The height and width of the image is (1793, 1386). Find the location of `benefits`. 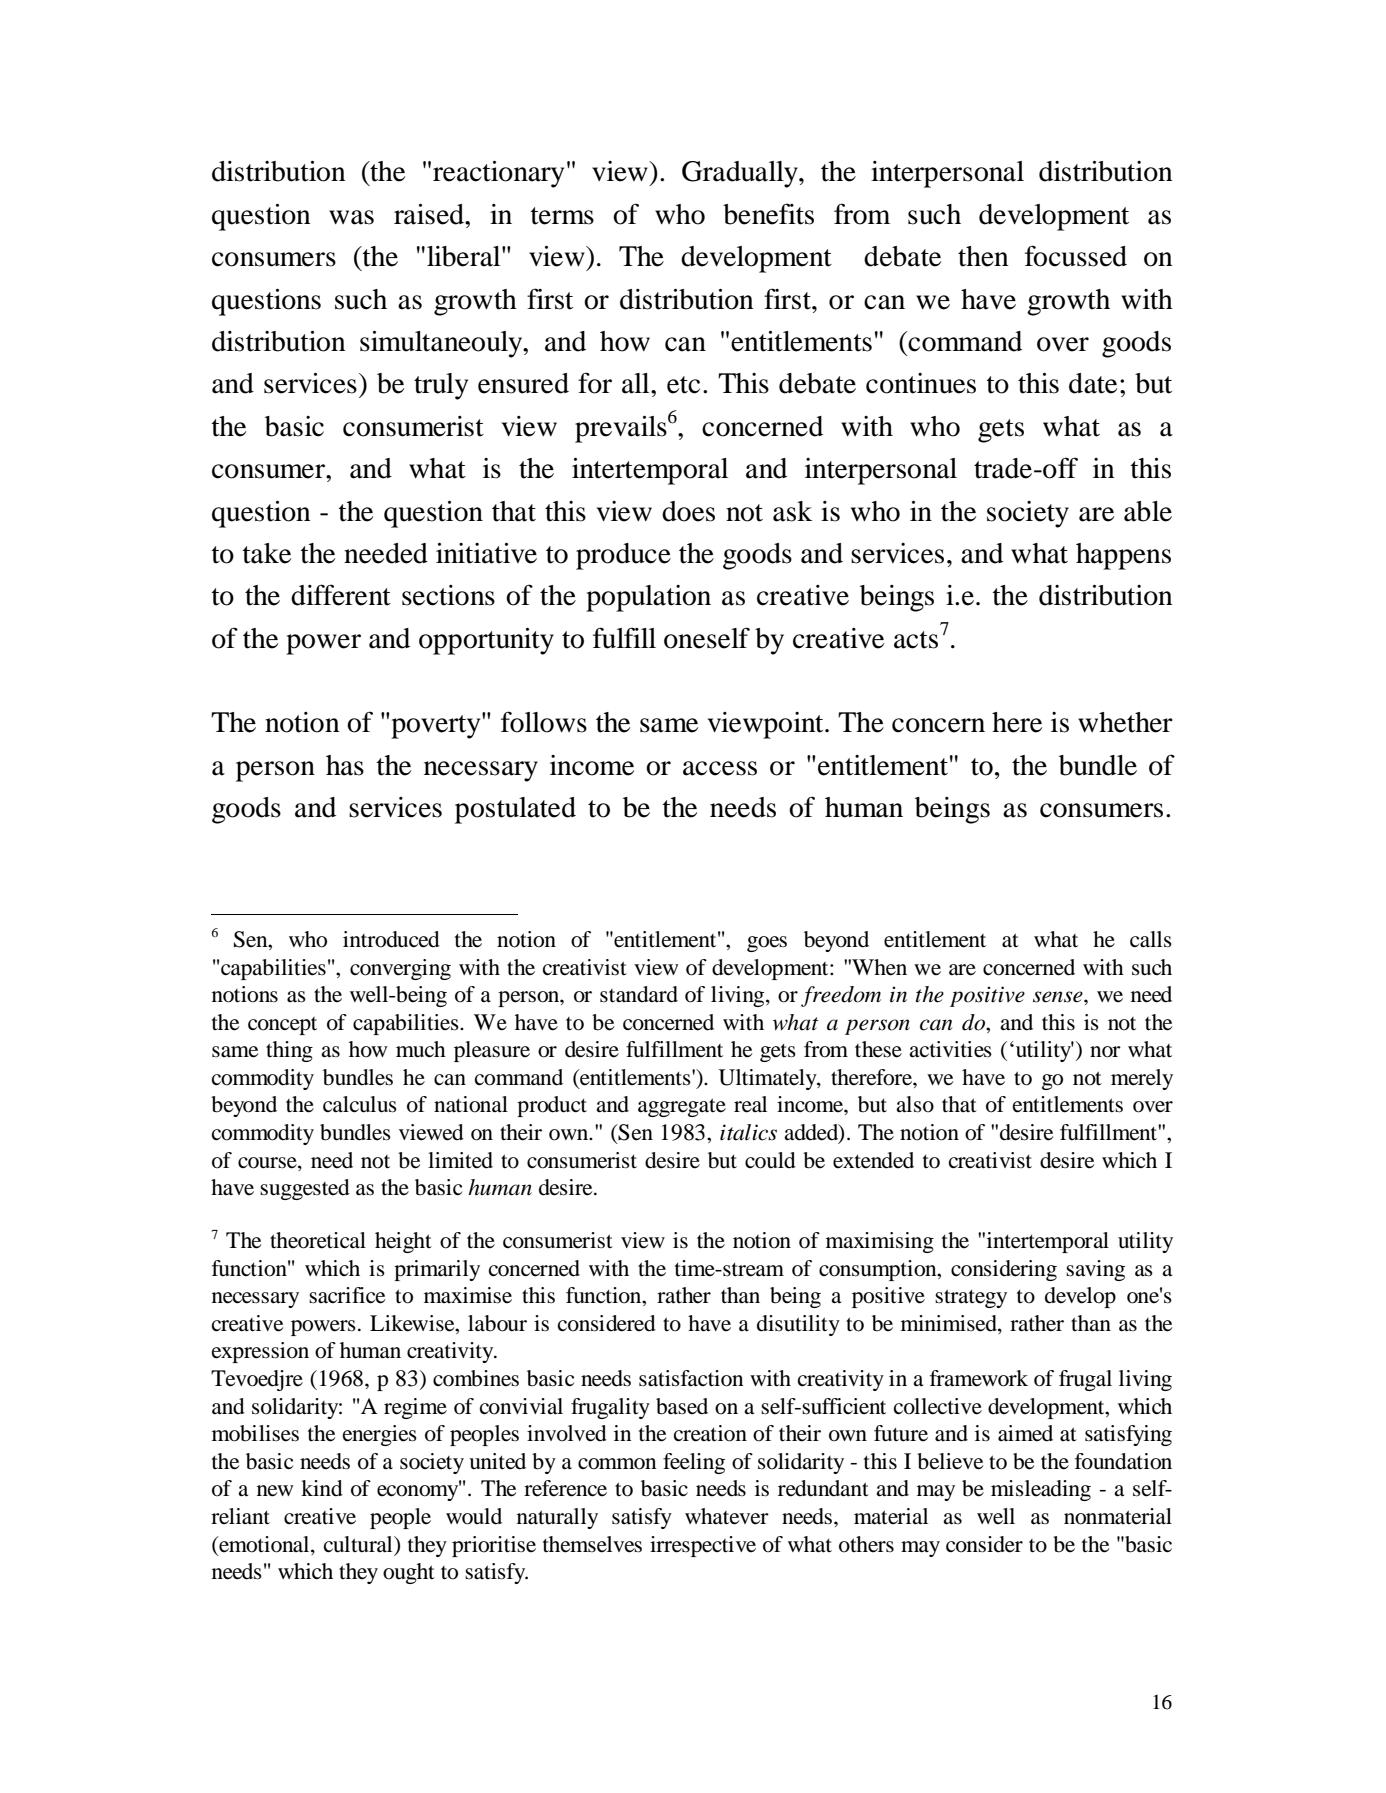

benefits is located at coordinates (768, 214).
